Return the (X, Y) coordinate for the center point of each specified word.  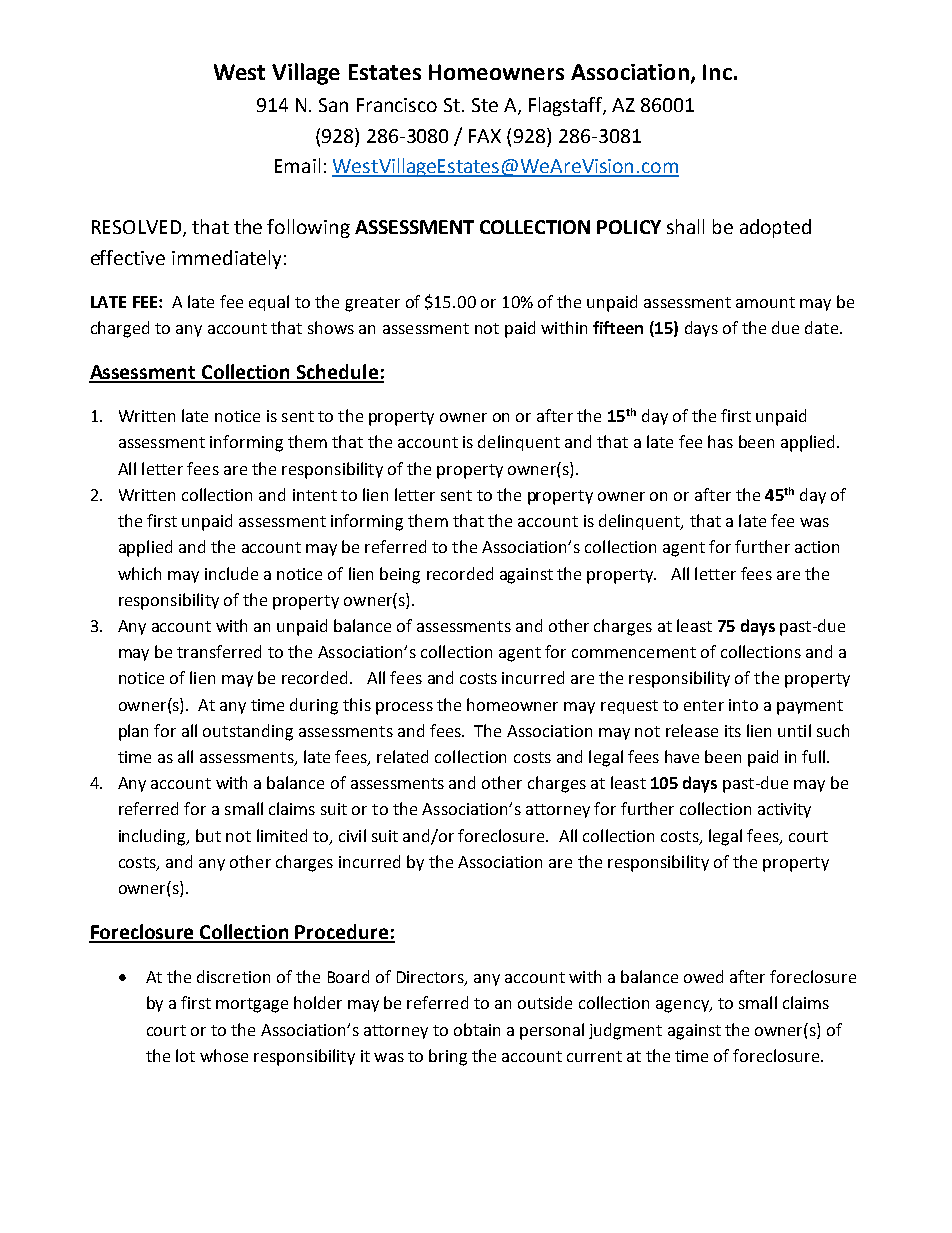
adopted (775, 228)
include (231, 573)
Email (297, 165)
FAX (485, 136)
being (400, 575)
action (817, 547)
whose (224, 1055)
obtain (477, 1029)
